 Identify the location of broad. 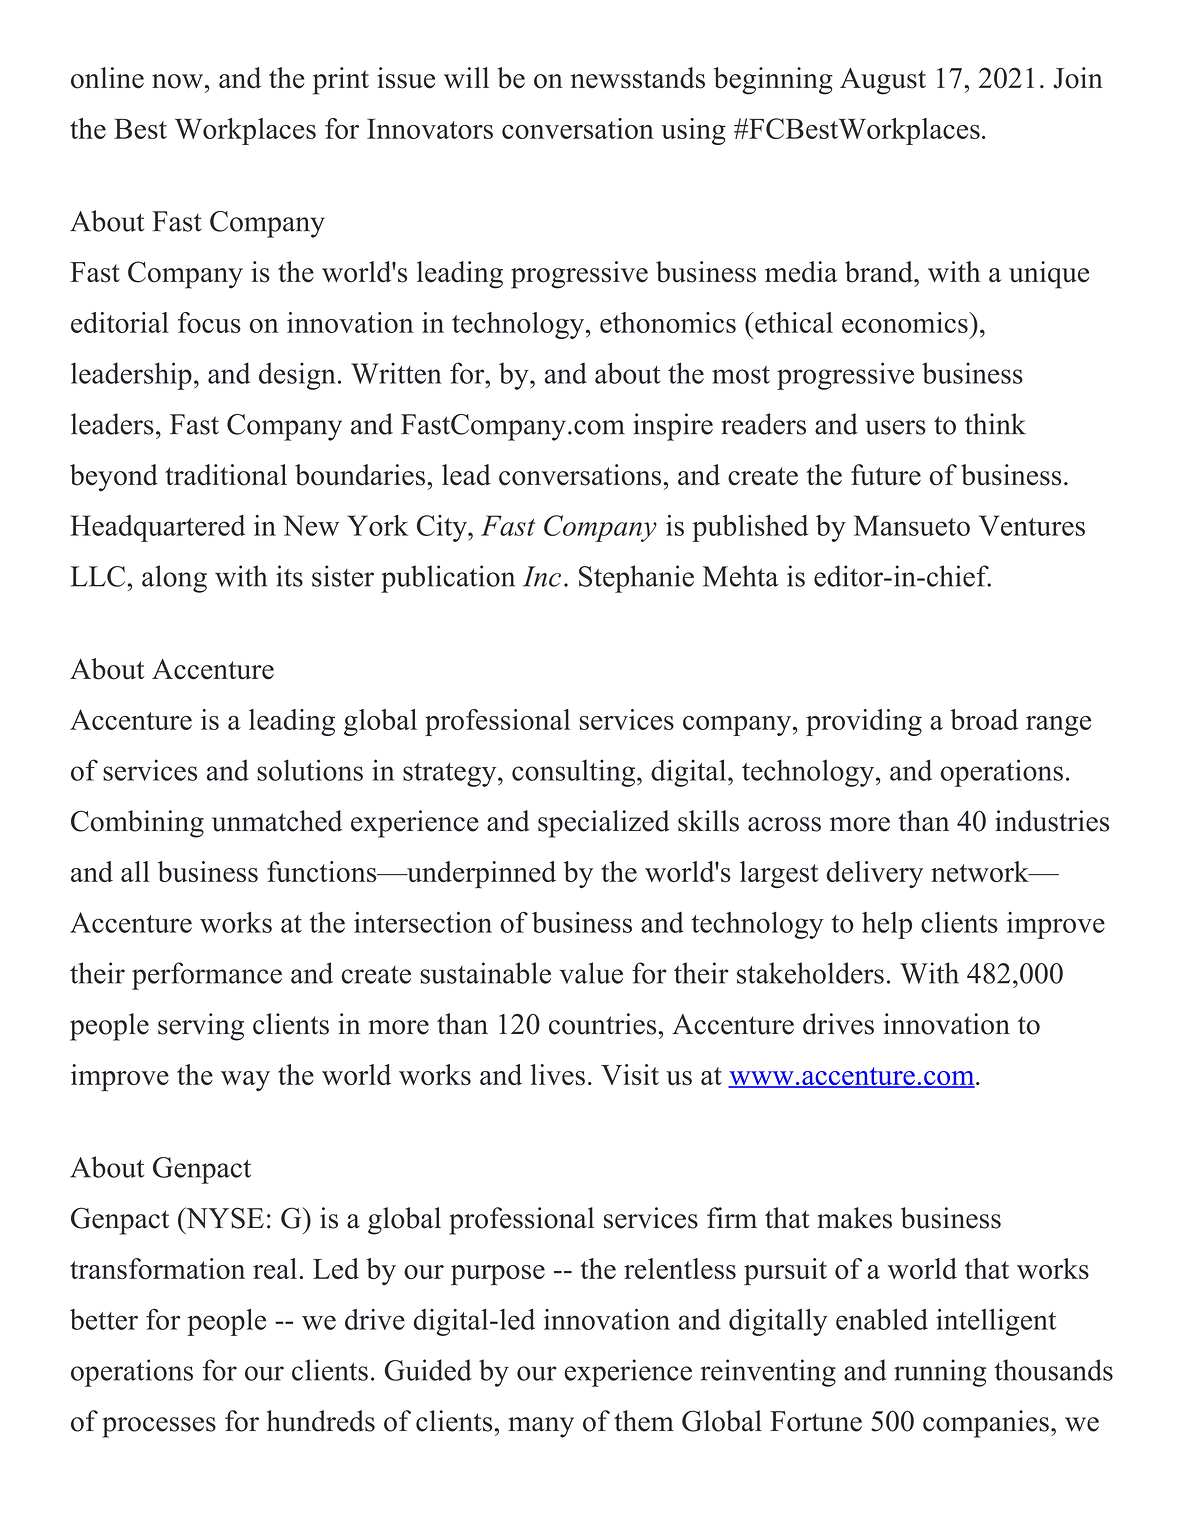
(984, 719).
